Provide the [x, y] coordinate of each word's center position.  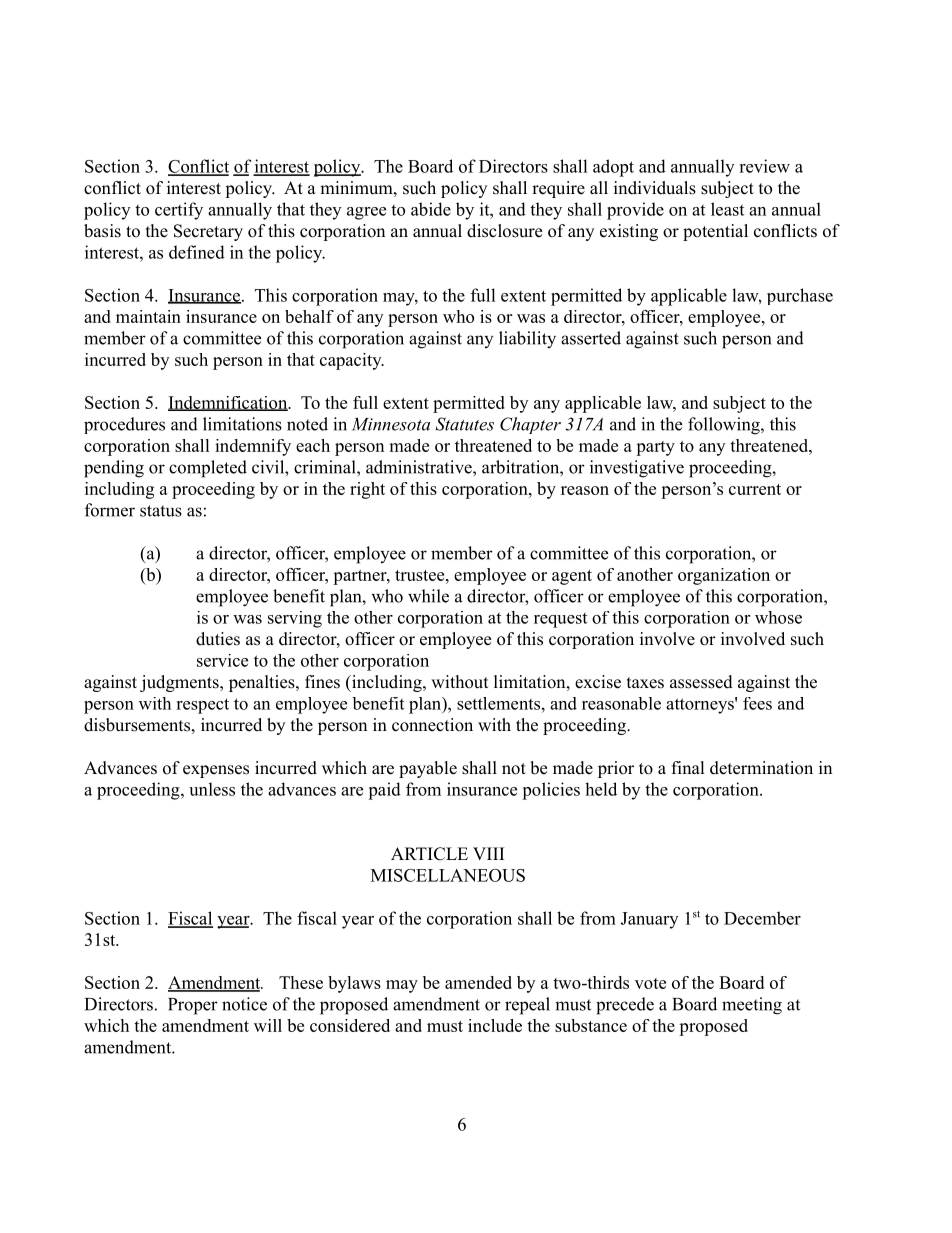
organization [724, 576]
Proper [193, 1006]
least [727, 209]
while [428, 596]
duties [218, 639]
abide [431, 209]
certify [179, 211]
